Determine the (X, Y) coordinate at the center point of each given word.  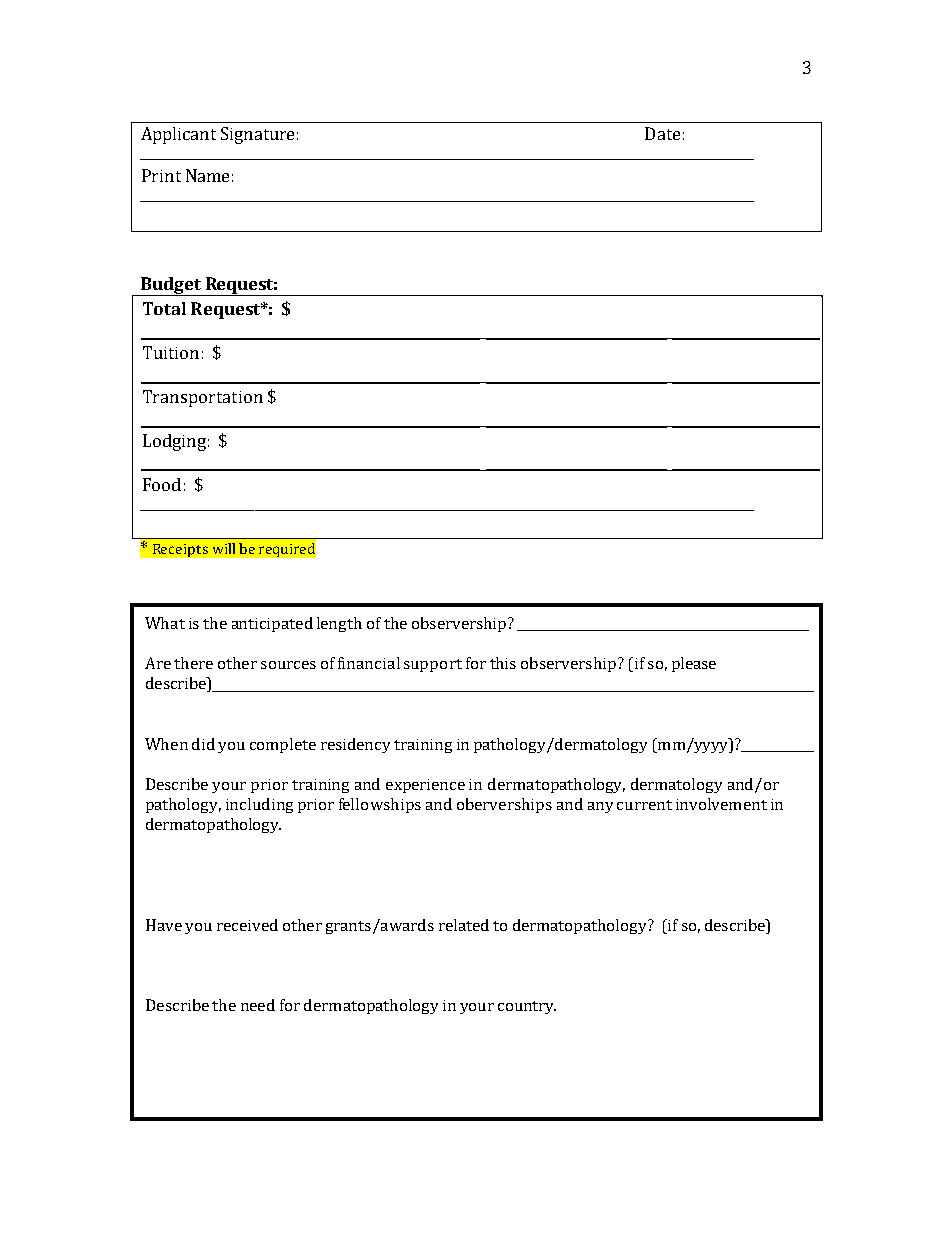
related (464, 925)
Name (207, 175)
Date (662, 133)
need (258, 1005)
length (339, 624)
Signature (257, 135)
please (694, 664)
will (224, 548)
